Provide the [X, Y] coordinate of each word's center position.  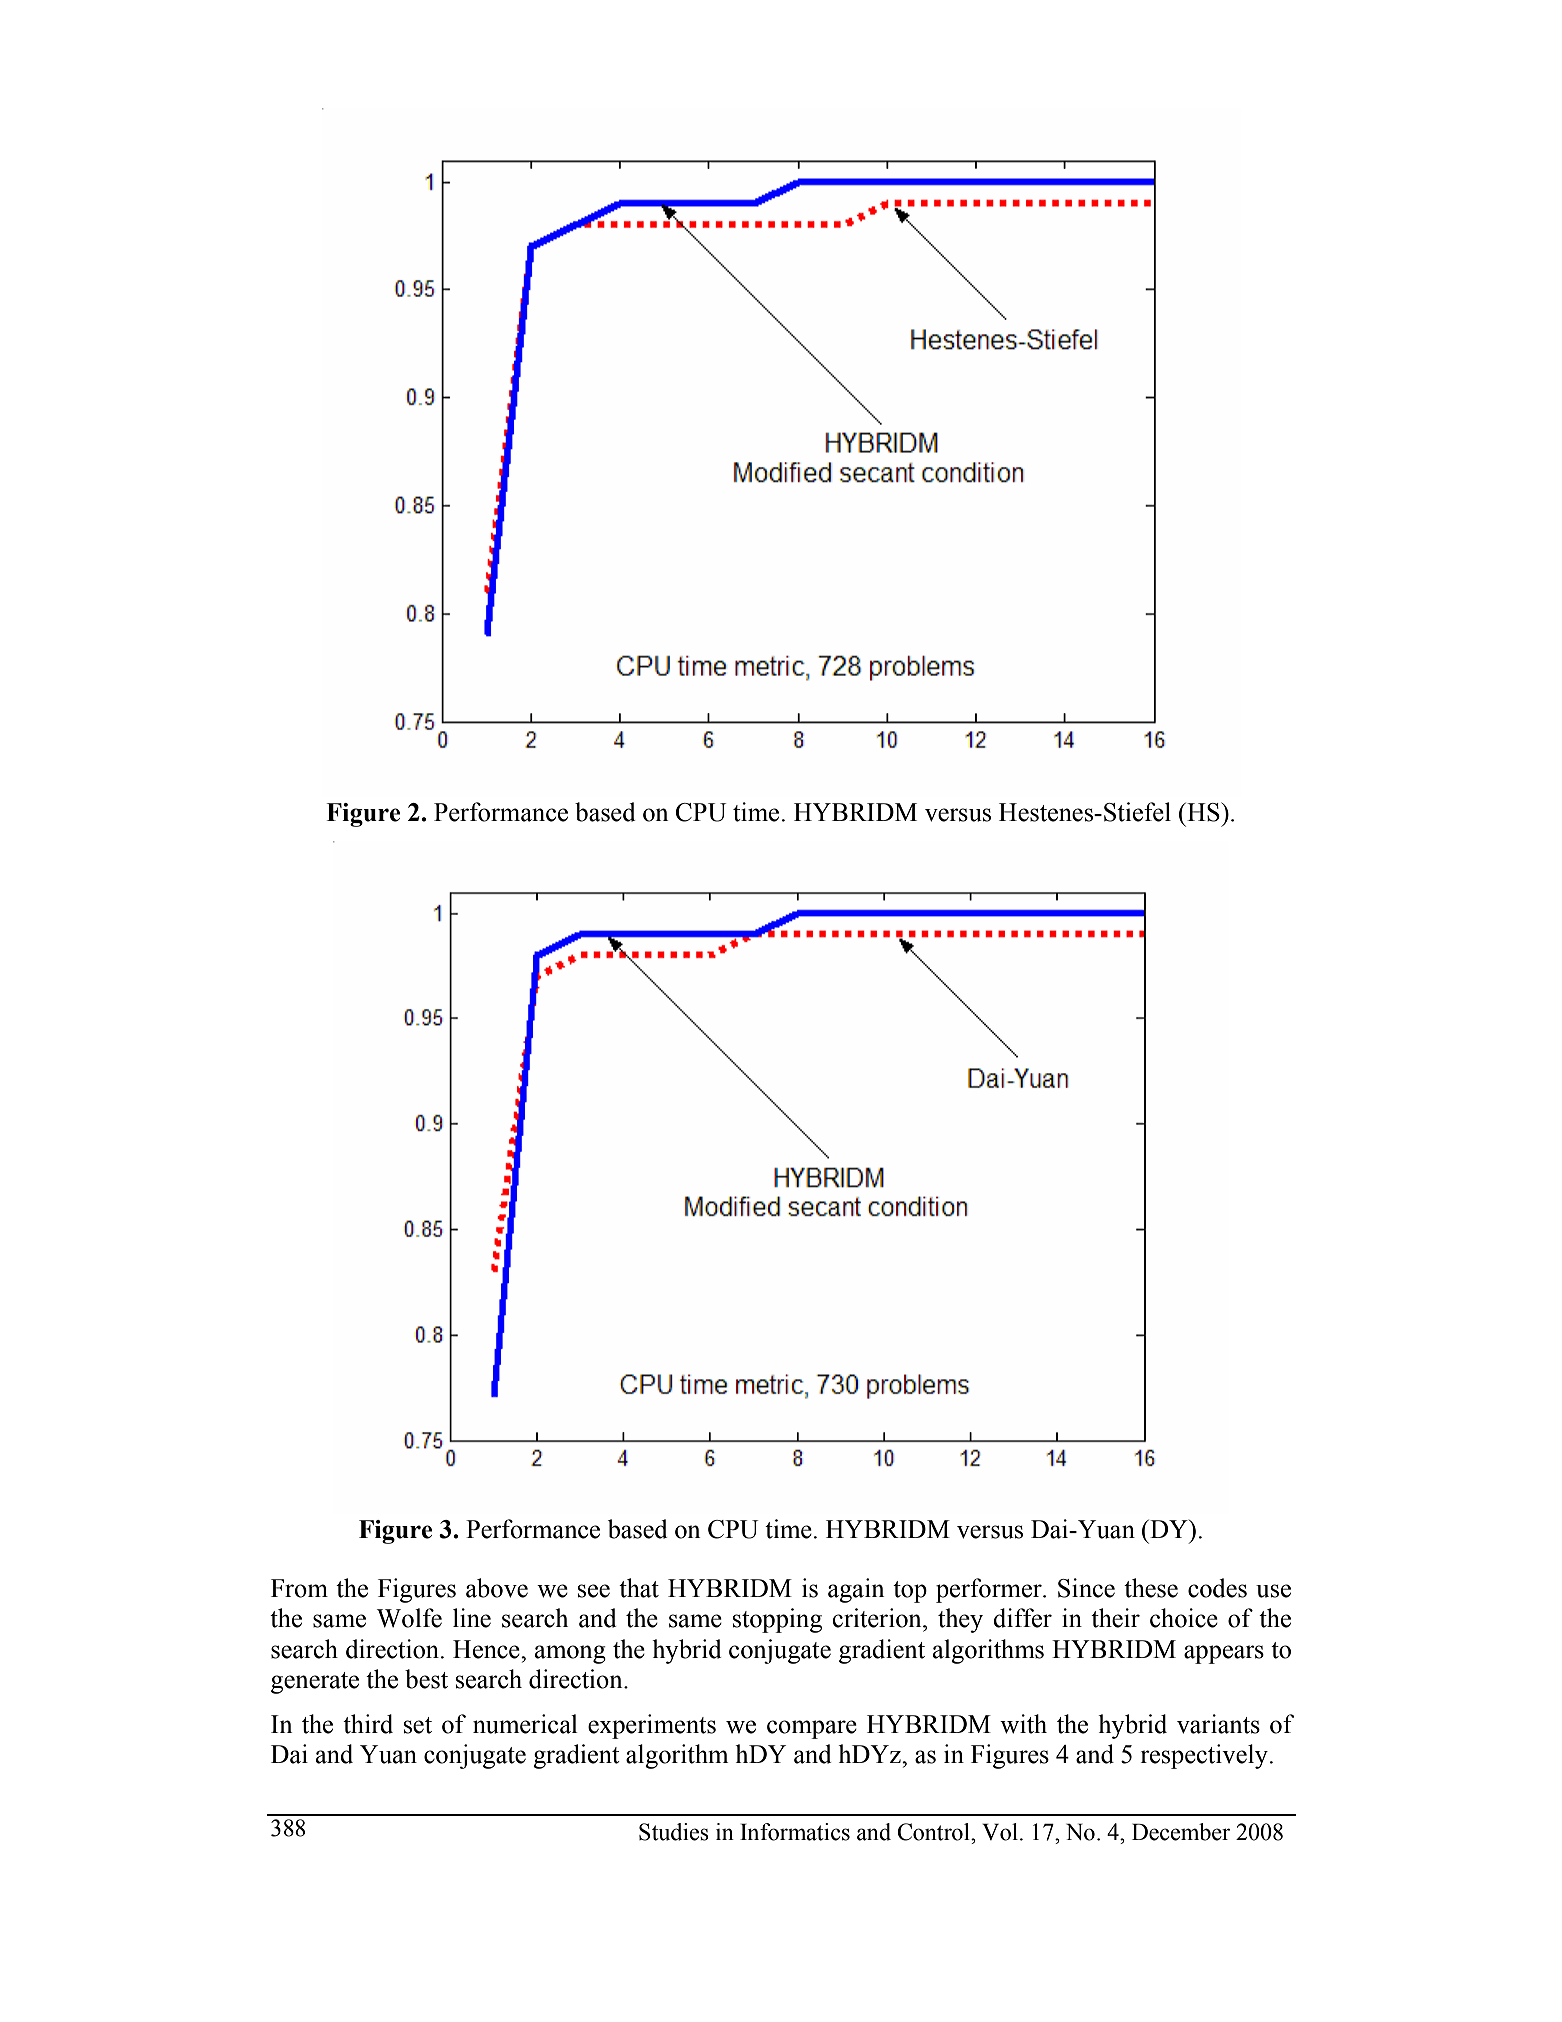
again [856, 1590]
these [1151, 1588]
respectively [1205, 1756]
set [418, 1725]
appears [1224, 1654]
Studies [674, 1832]
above [497, 1588]
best [426, 1679]
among [570, 1654]
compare [812, 1729]
